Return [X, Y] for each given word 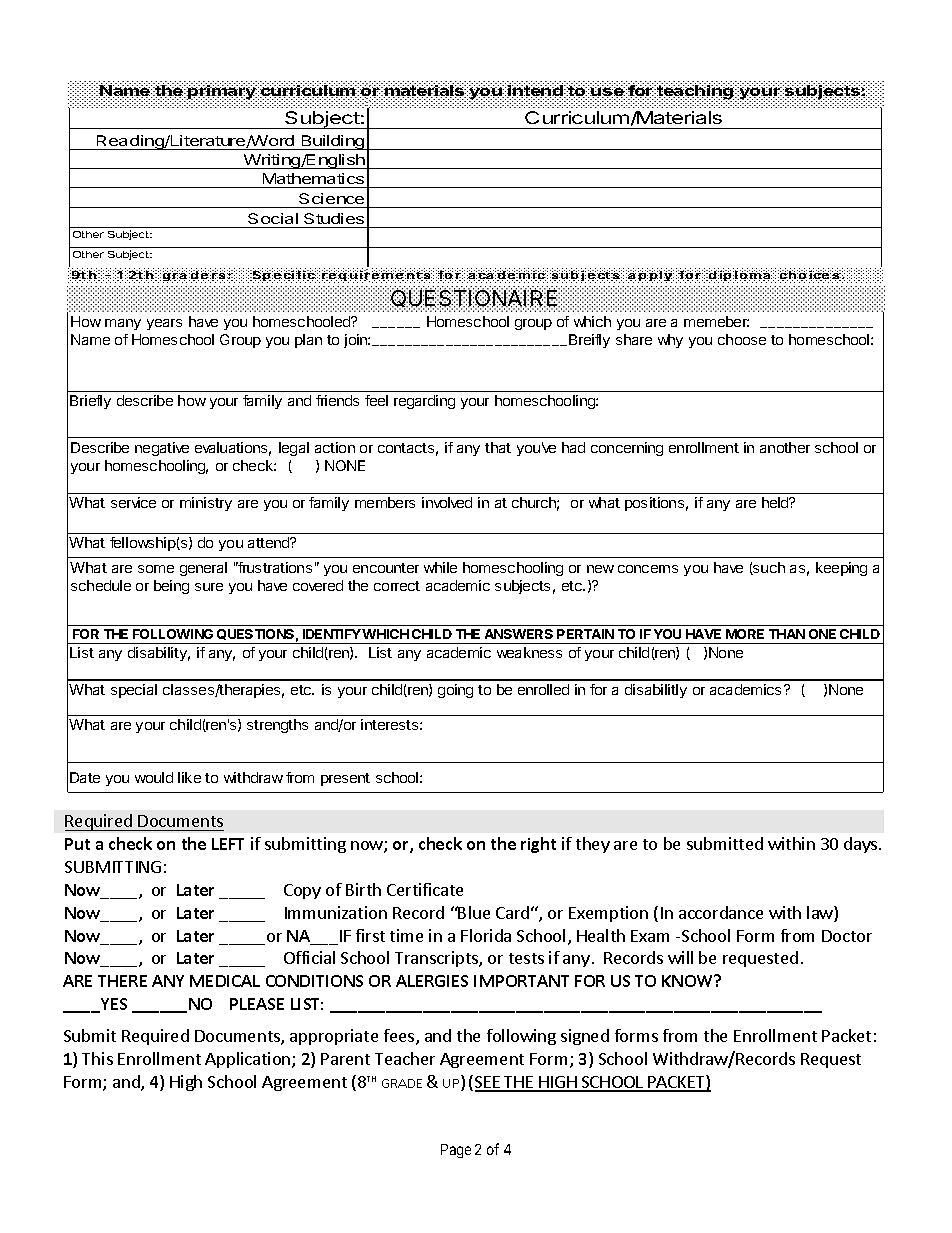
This [97, 1058]
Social [273, 218]
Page [456, 1151]
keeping [841, 569]
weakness [529, 652]
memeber [716, 321]
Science [331, 198]
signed [585, 1037]
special [134, 691]
